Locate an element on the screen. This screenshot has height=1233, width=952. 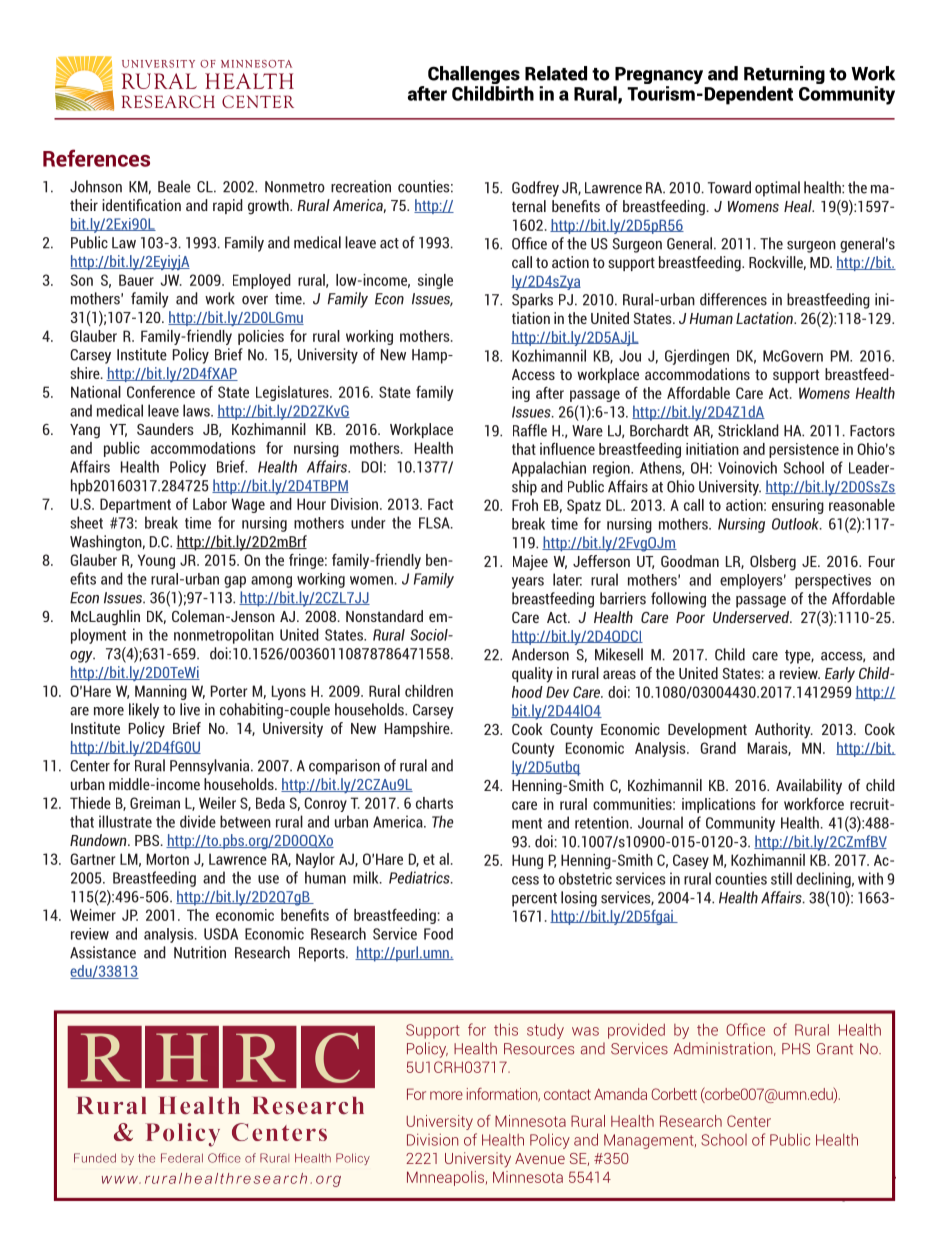
Availability is located at coordinates (809, 787).
